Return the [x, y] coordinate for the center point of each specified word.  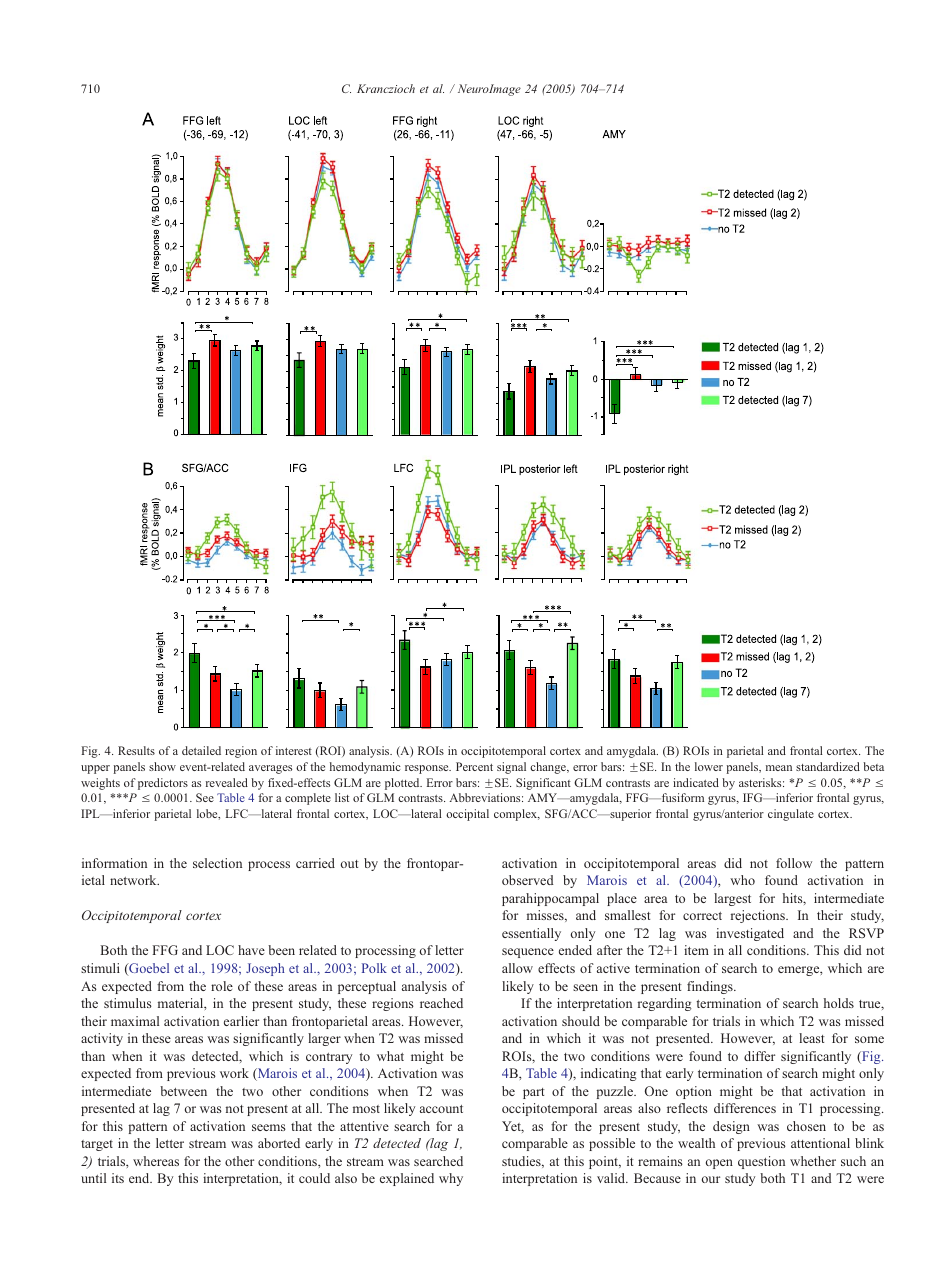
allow [517, 968]
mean [779, 768]
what [390, 1056]
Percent [474, 766]
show [162, 766]
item [696, 950]
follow [794, 863]
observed [528, 880]
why [451, 1179]
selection [217, 863]
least [812, 1038]
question [761, 1162]
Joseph [265, 969]
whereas [156, 1161]
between [183, 1091]
